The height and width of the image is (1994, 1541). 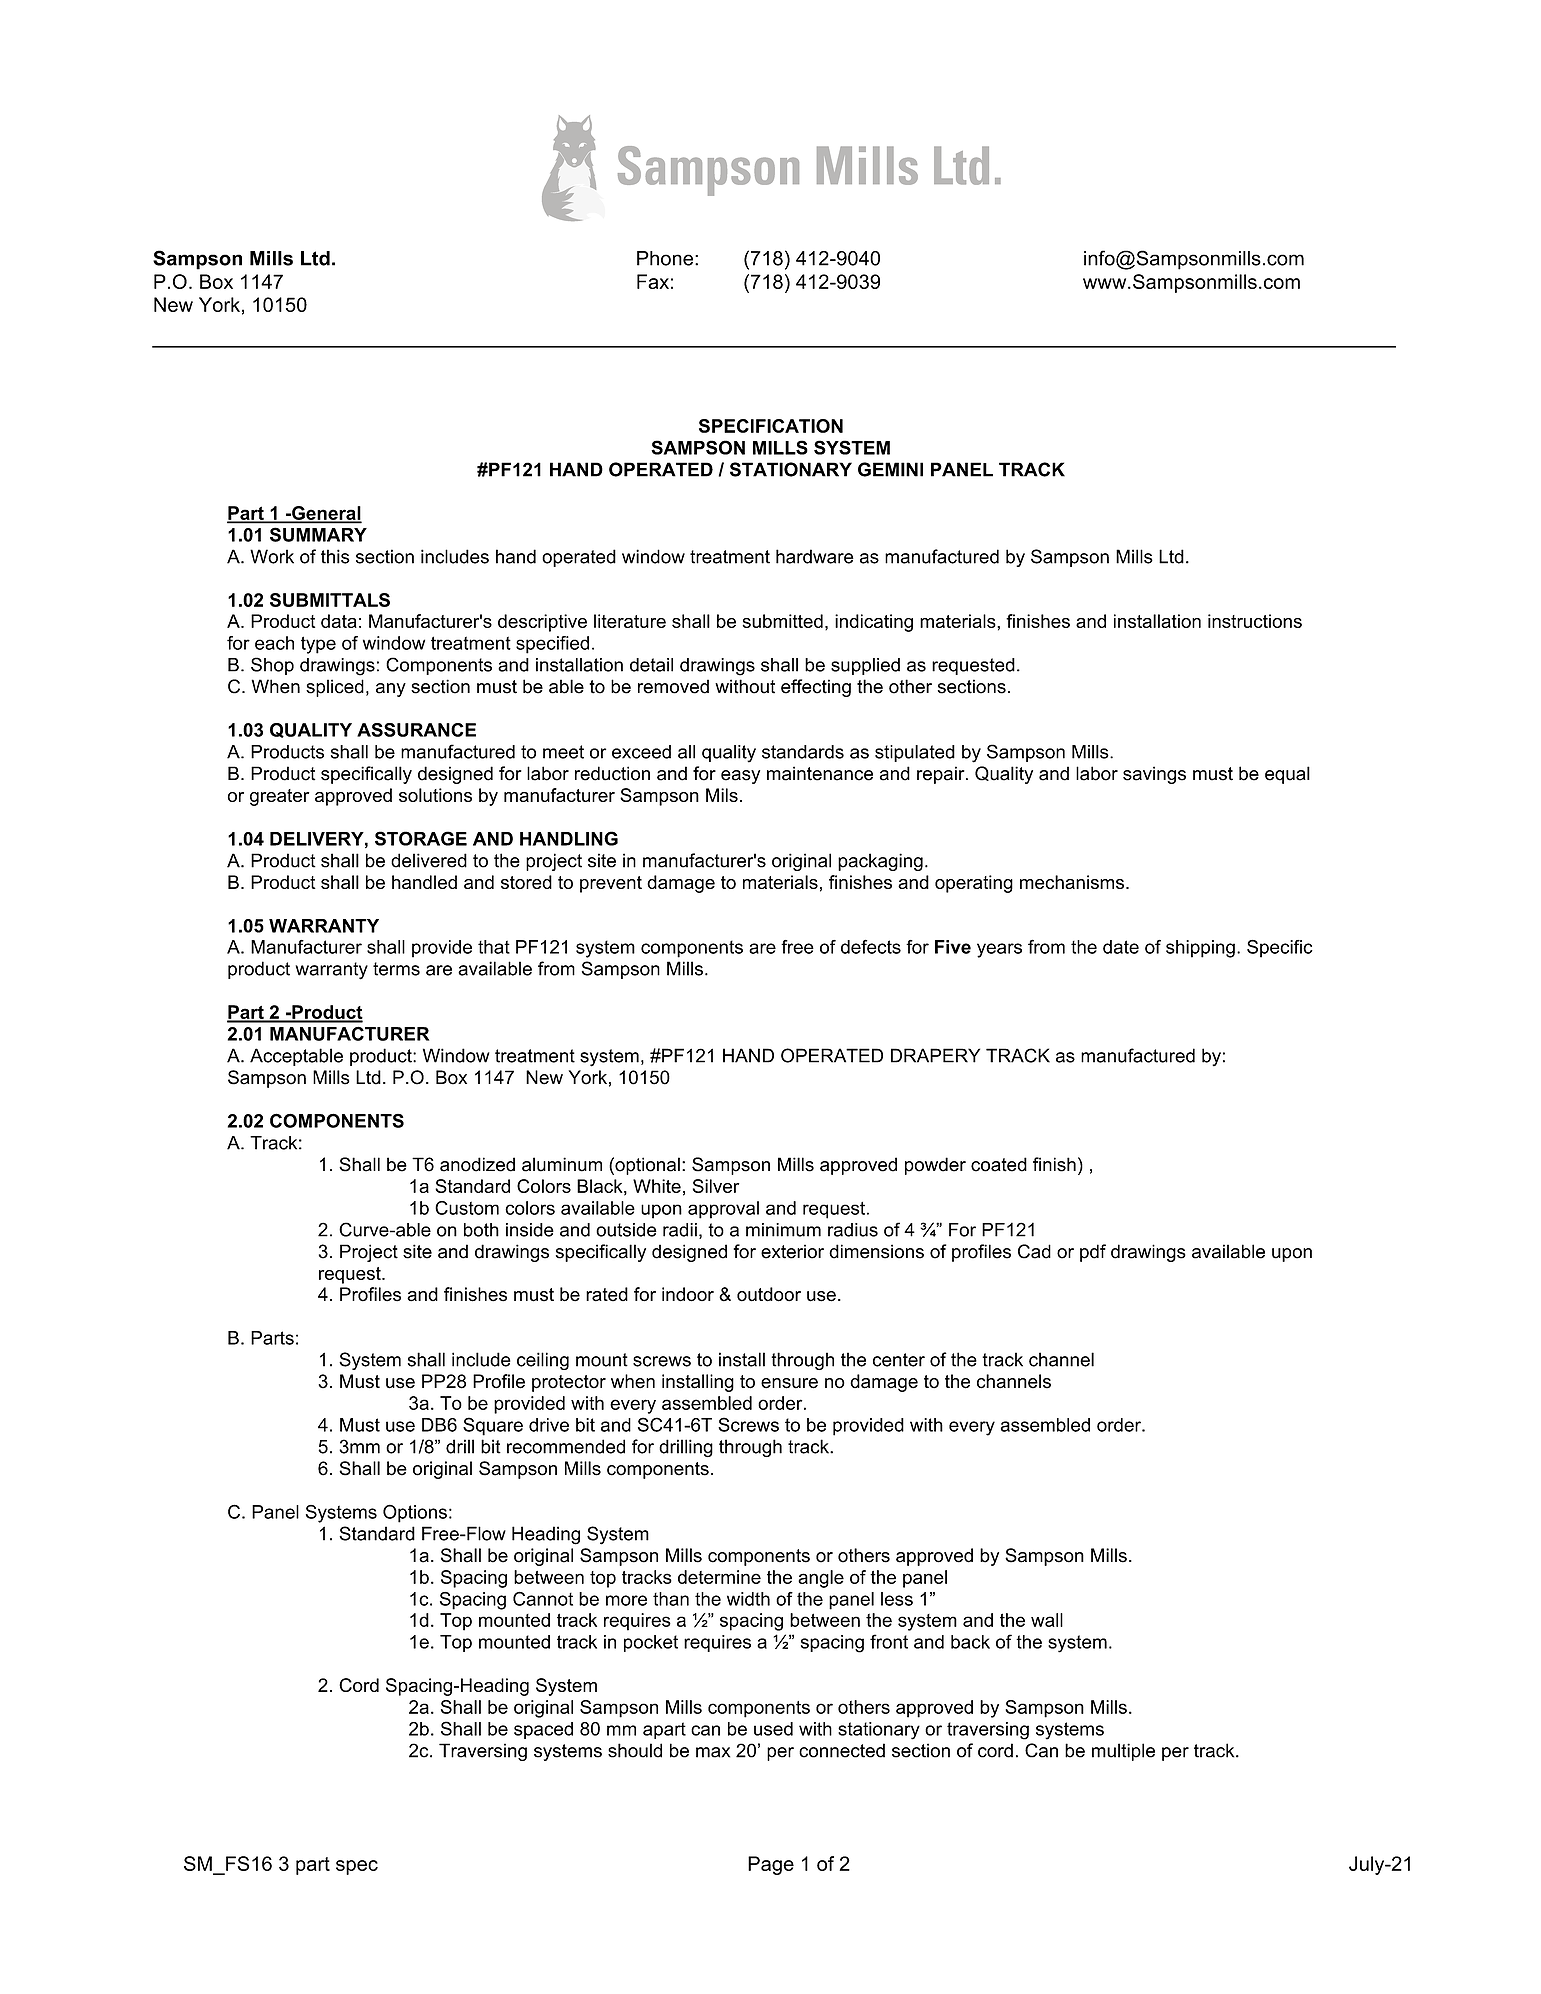 What do you see at coordinates (1200, 949) in the image?
I see `shipping` at bounding box center [1200, 949].
